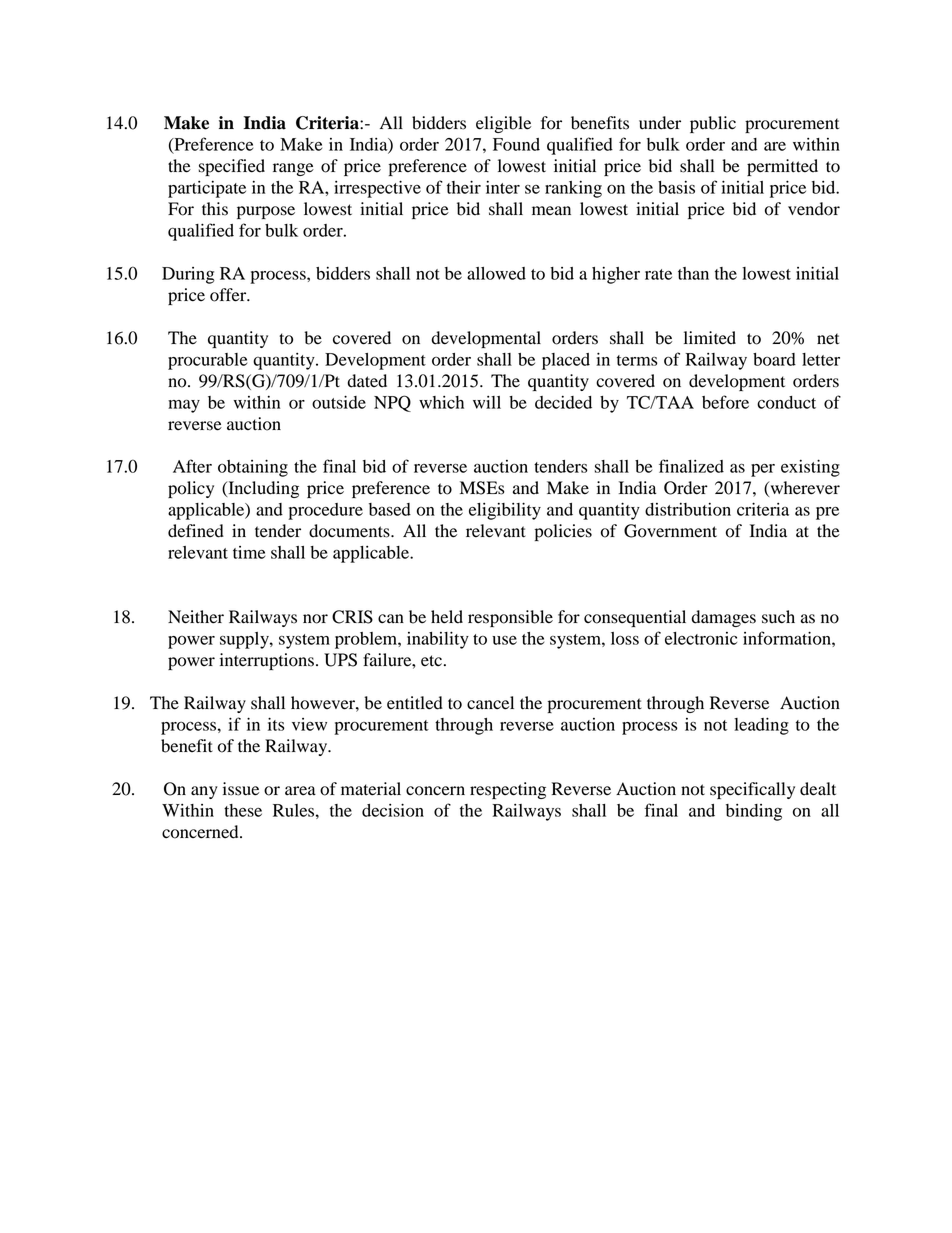 Image resolution: width=952 pixels, height=1233 pixels. I want to click on existing, so click(810, 468).
